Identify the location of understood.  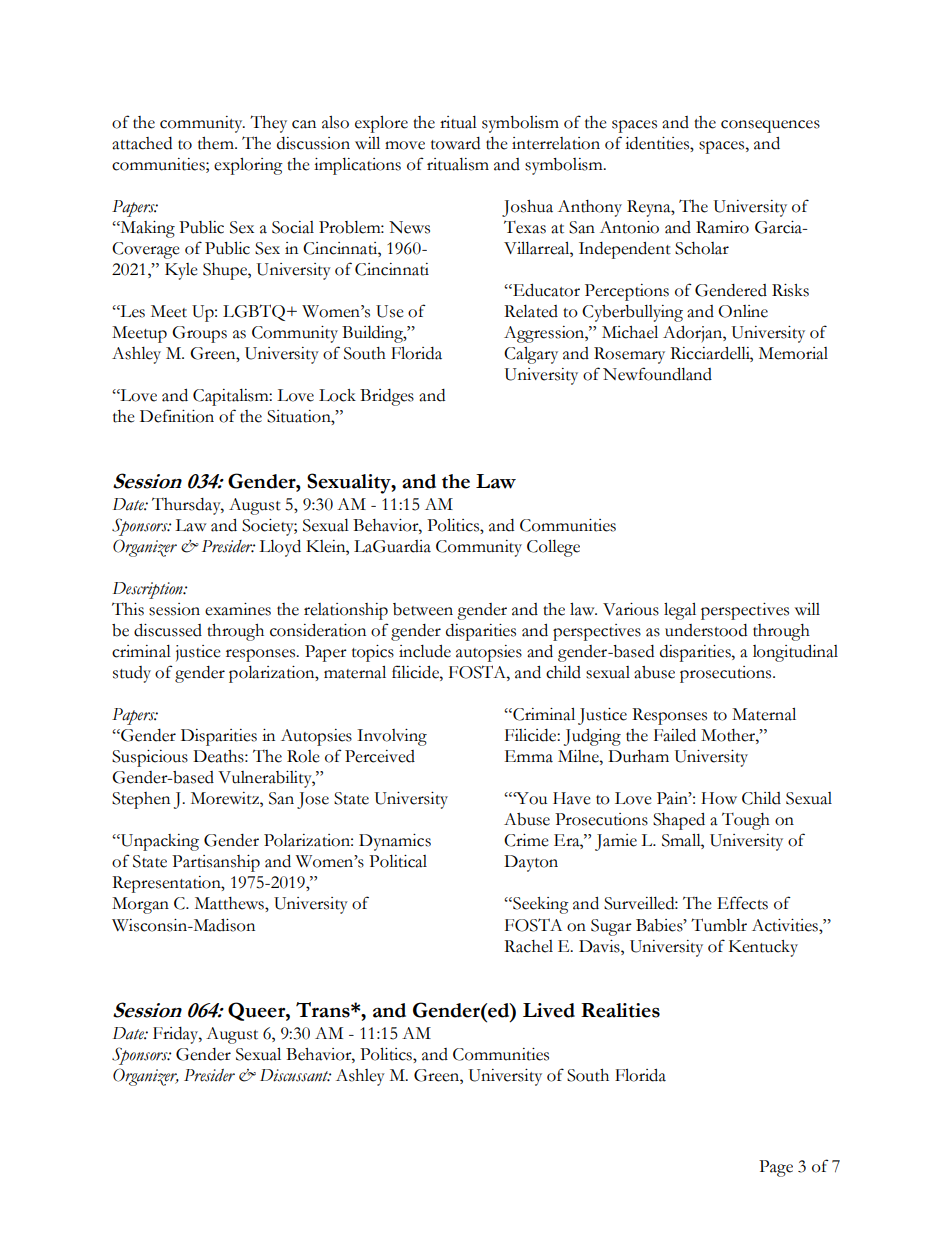
(706, 630).
